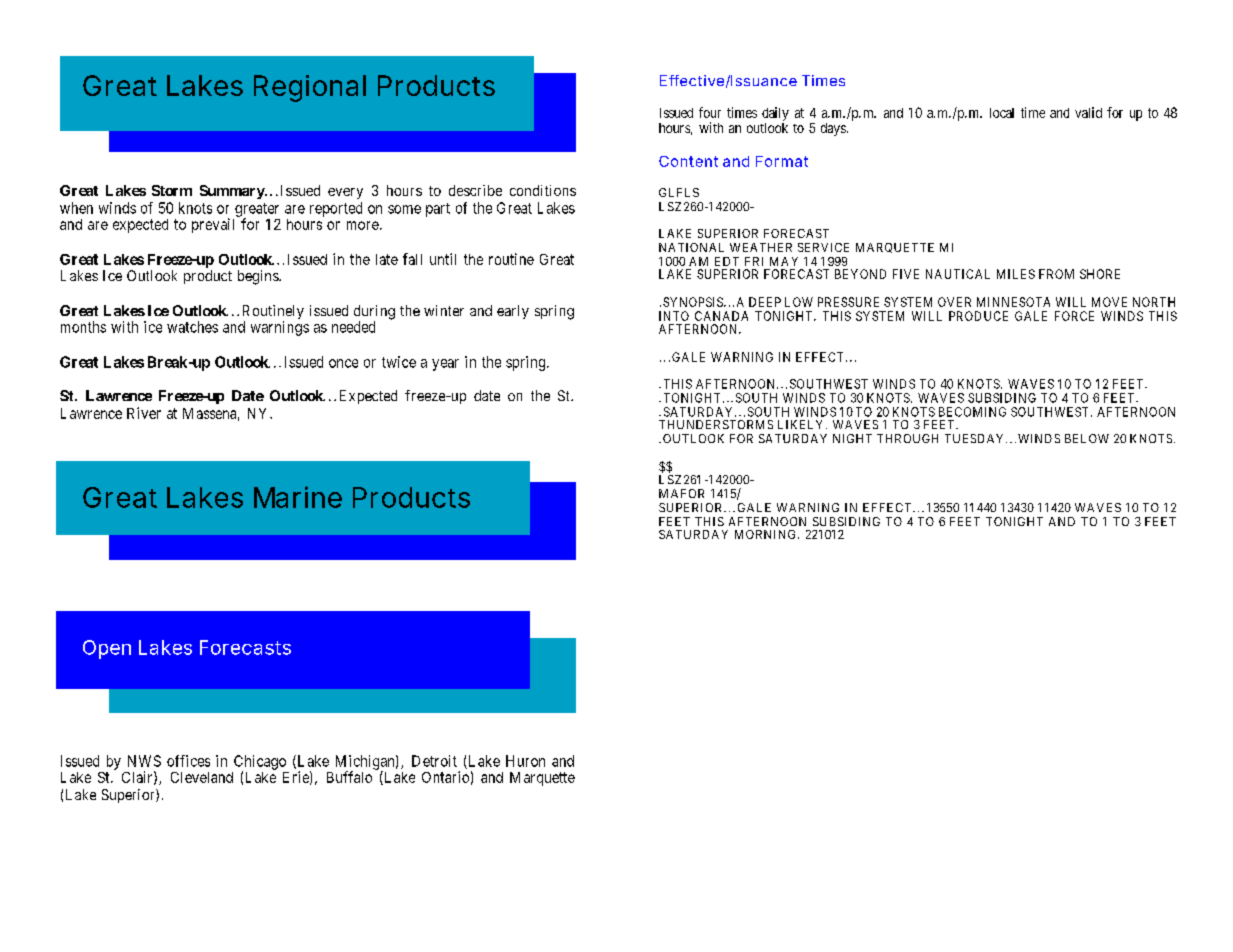 Image resolution: width=1233 pixels, height=952 pixels. Describe the element at coordinates (972, 412) in the screenshot. I see `BECOMING` at that location.
